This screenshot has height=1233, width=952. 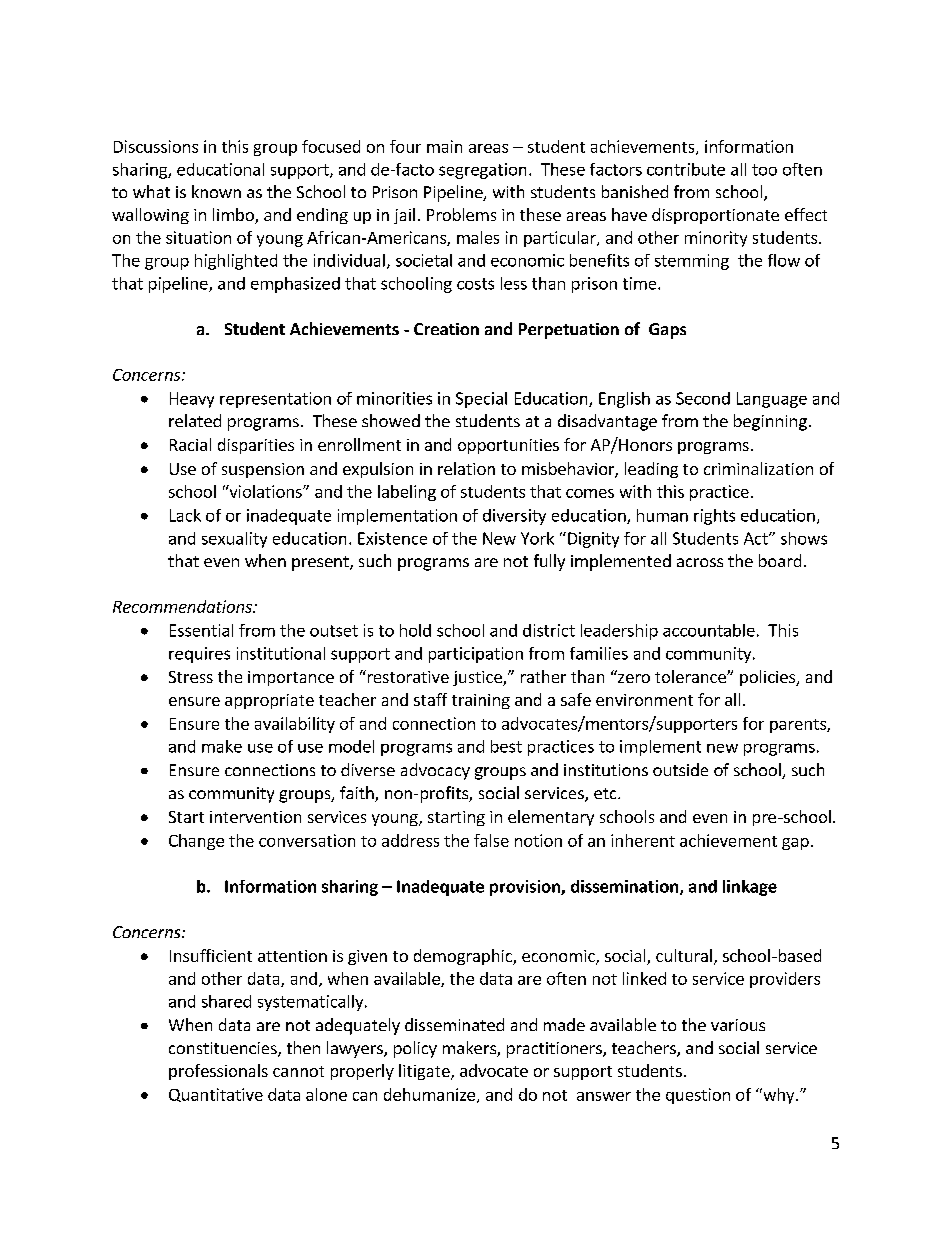 What do you see at coordinates (218, 1072) in the screenshot?
I see `professionals` at bounding box center [218, 1072].
